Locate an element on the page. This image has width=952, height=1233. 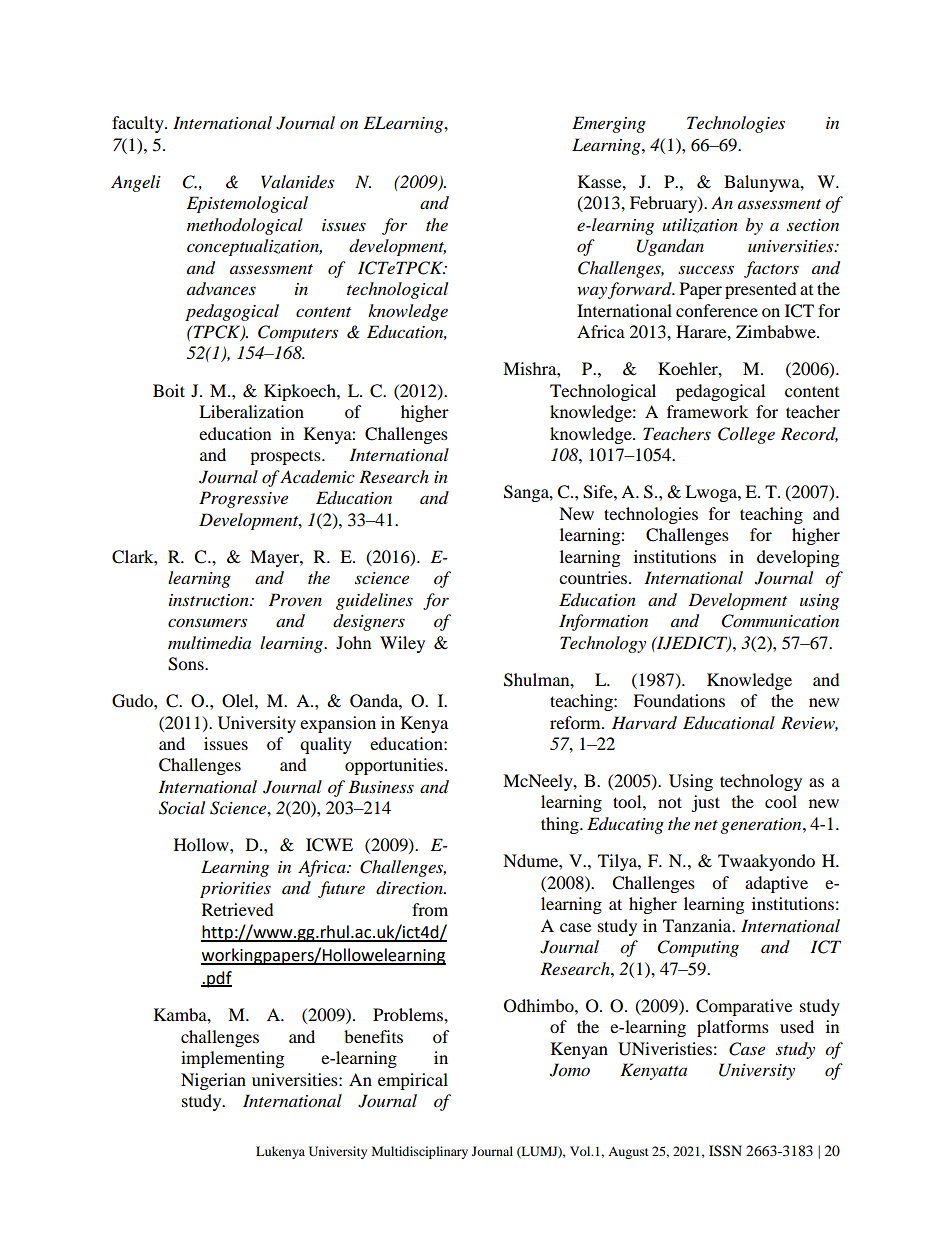
from is located at coordinates (430, 909).
